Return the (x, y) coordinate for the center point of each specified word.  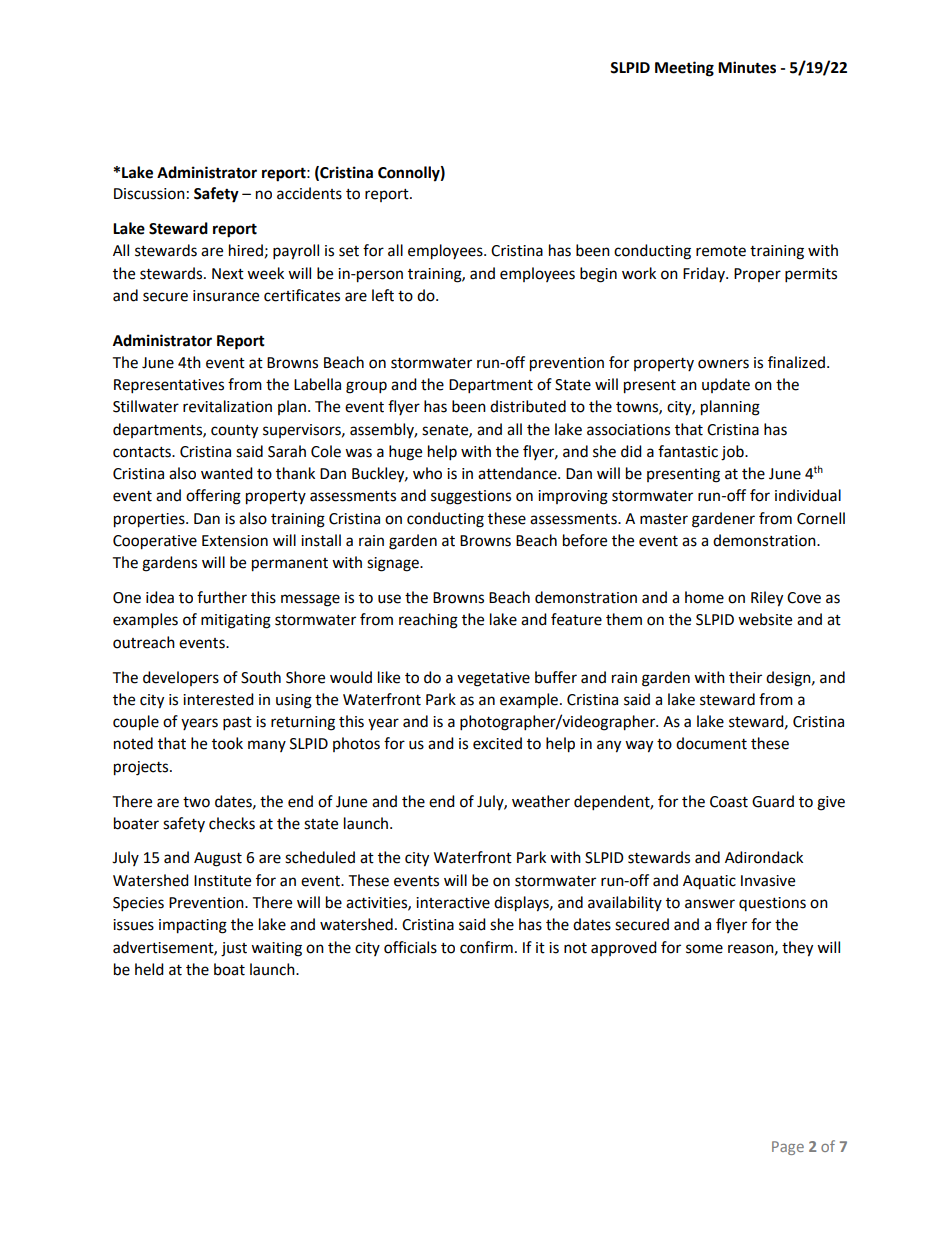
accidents (309, 193)
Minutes (747, 67)
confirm (486, 947)
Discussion (149, 194)
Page (788, 1148)
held (149, 969)
